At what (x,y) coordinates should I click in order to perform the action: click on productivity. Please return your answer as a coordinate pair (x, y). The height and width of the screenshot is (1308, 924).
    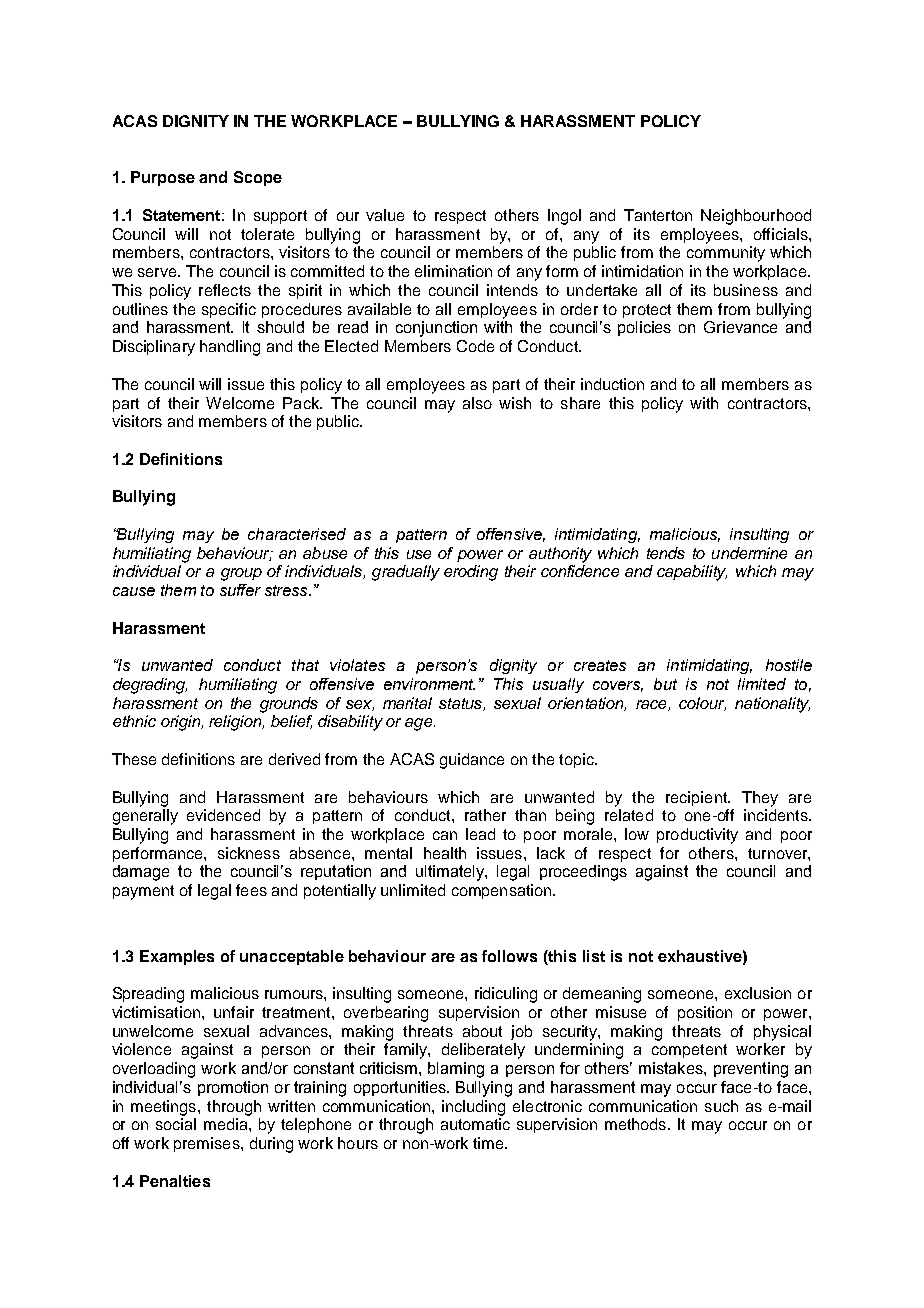
    Looking at the image, I should click on (697, 836).
